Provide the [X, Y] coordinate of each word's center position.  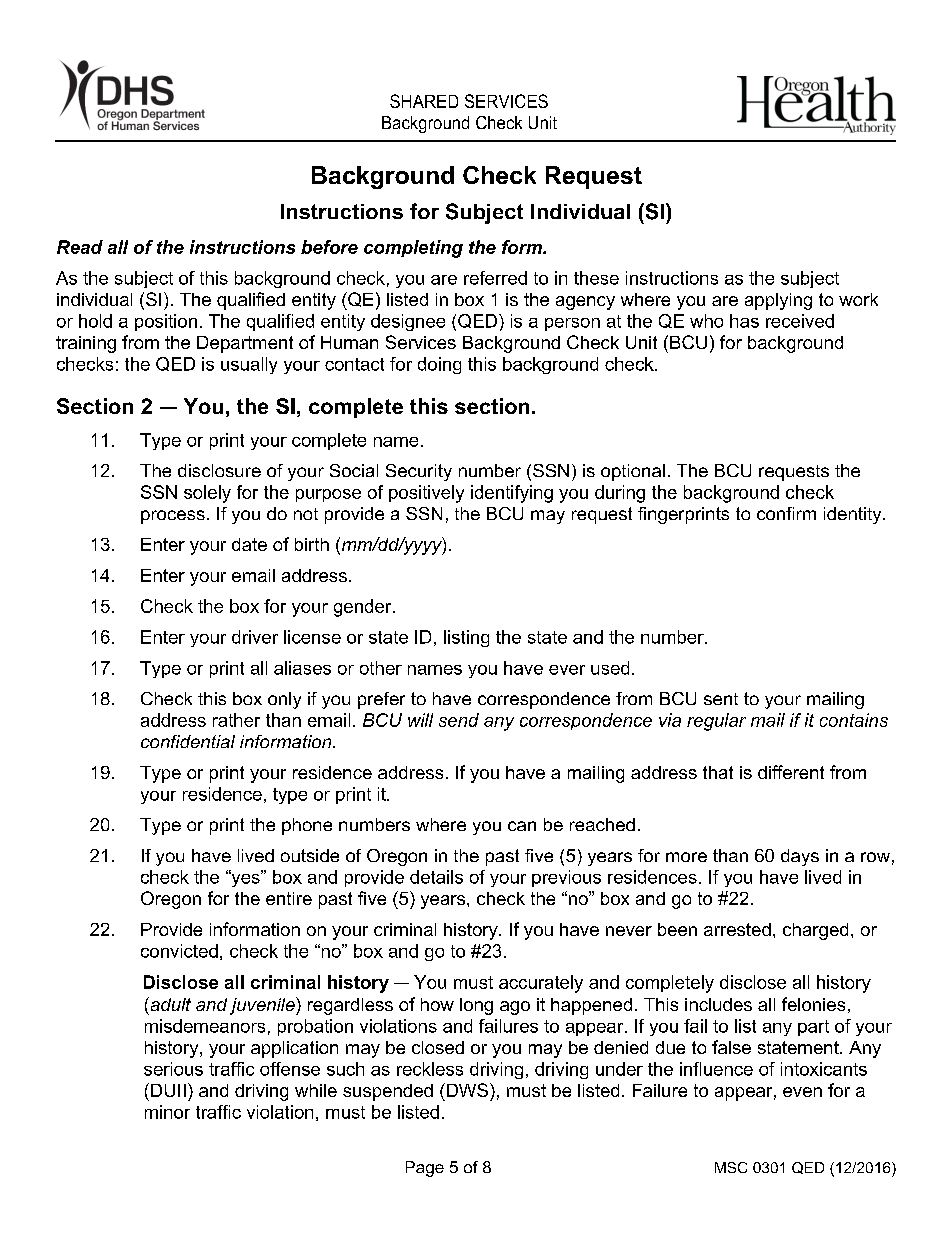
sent [721, 699]
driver [255, 637]
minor [167, 1112]
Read [80, 247]
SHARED [424, 101]
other [381, 668]
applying [778, 301]
